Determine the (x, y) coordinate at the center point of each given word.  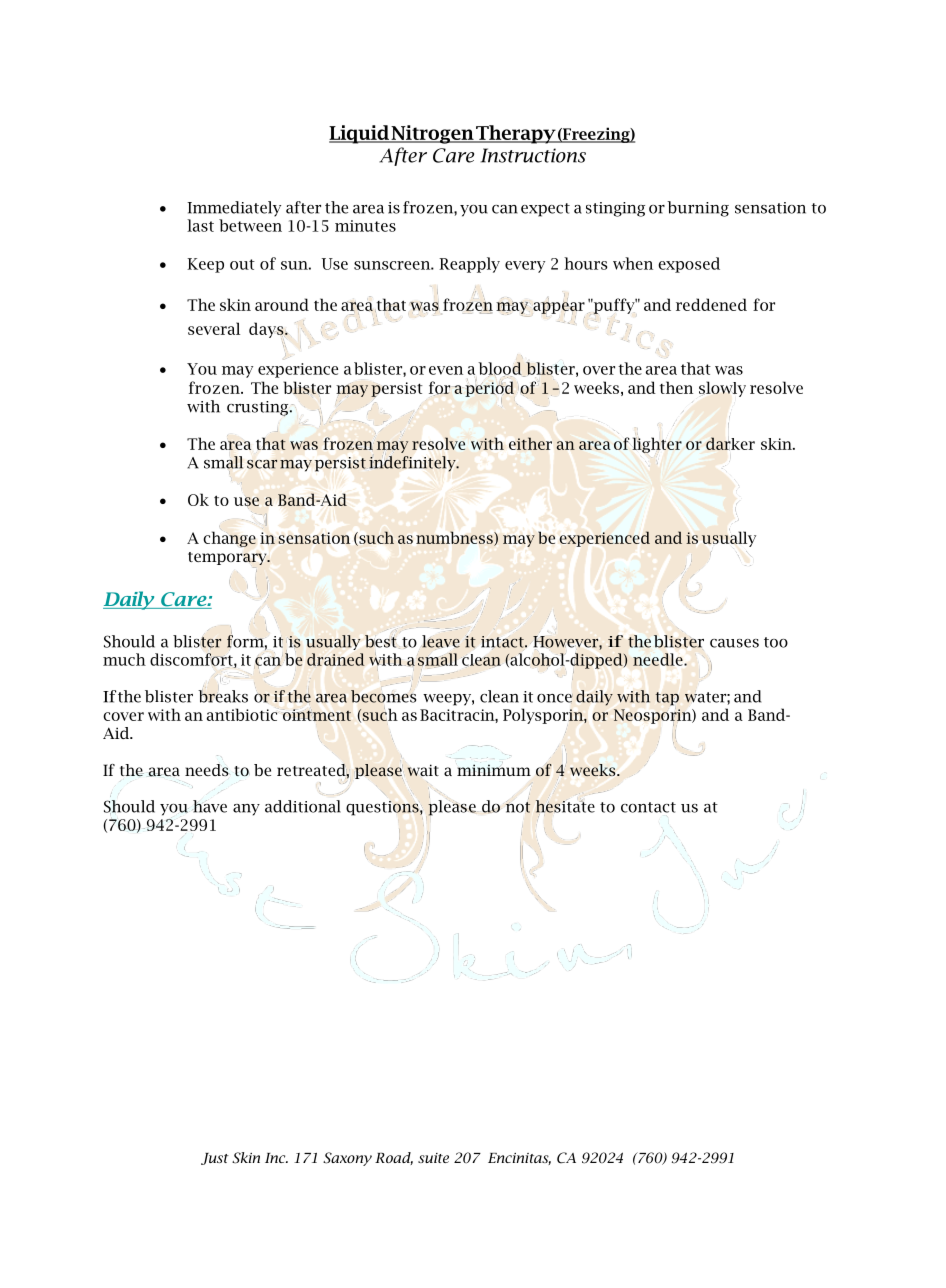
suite (433, 1158)
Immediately (234, 209)
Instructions (533, 155)
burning (698, 209)
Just (215, 1159)
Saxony (347, 1159)
